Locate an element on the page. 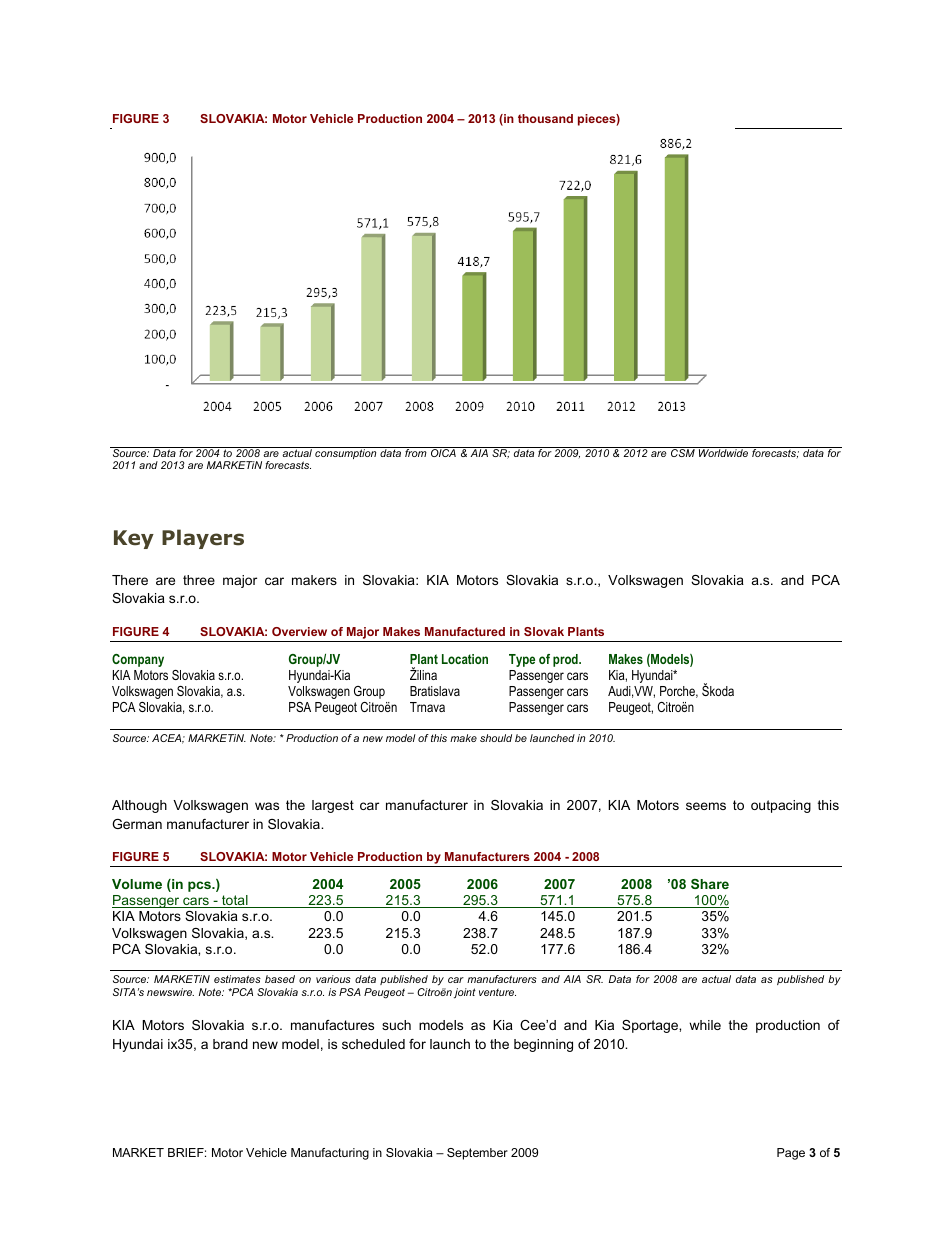 The width and height of the document is (952, 1233). CSM is located at coordinates (683, 452).
